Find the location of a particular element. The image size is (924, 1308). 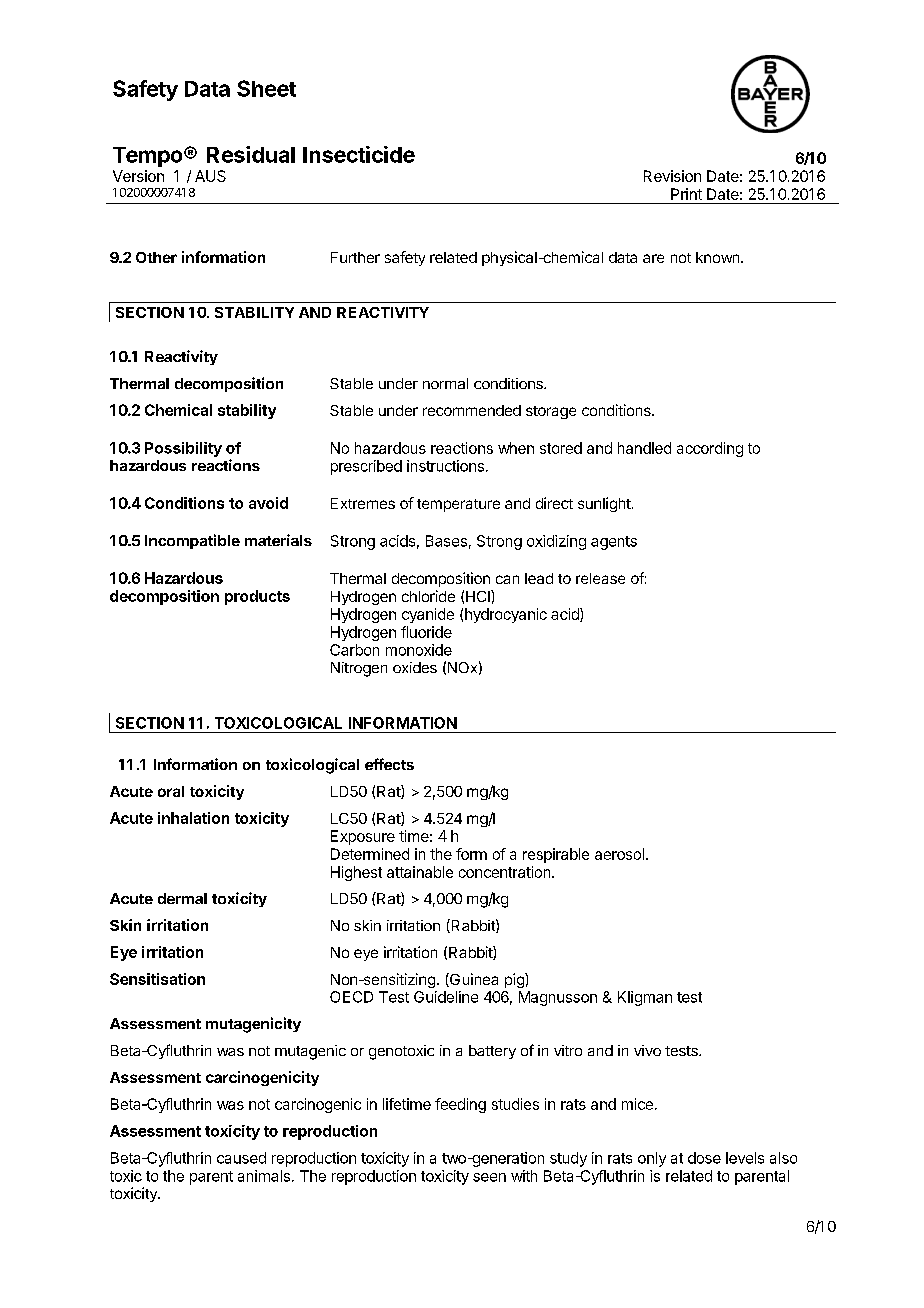

instructions is located at coordinates (445, 466).
